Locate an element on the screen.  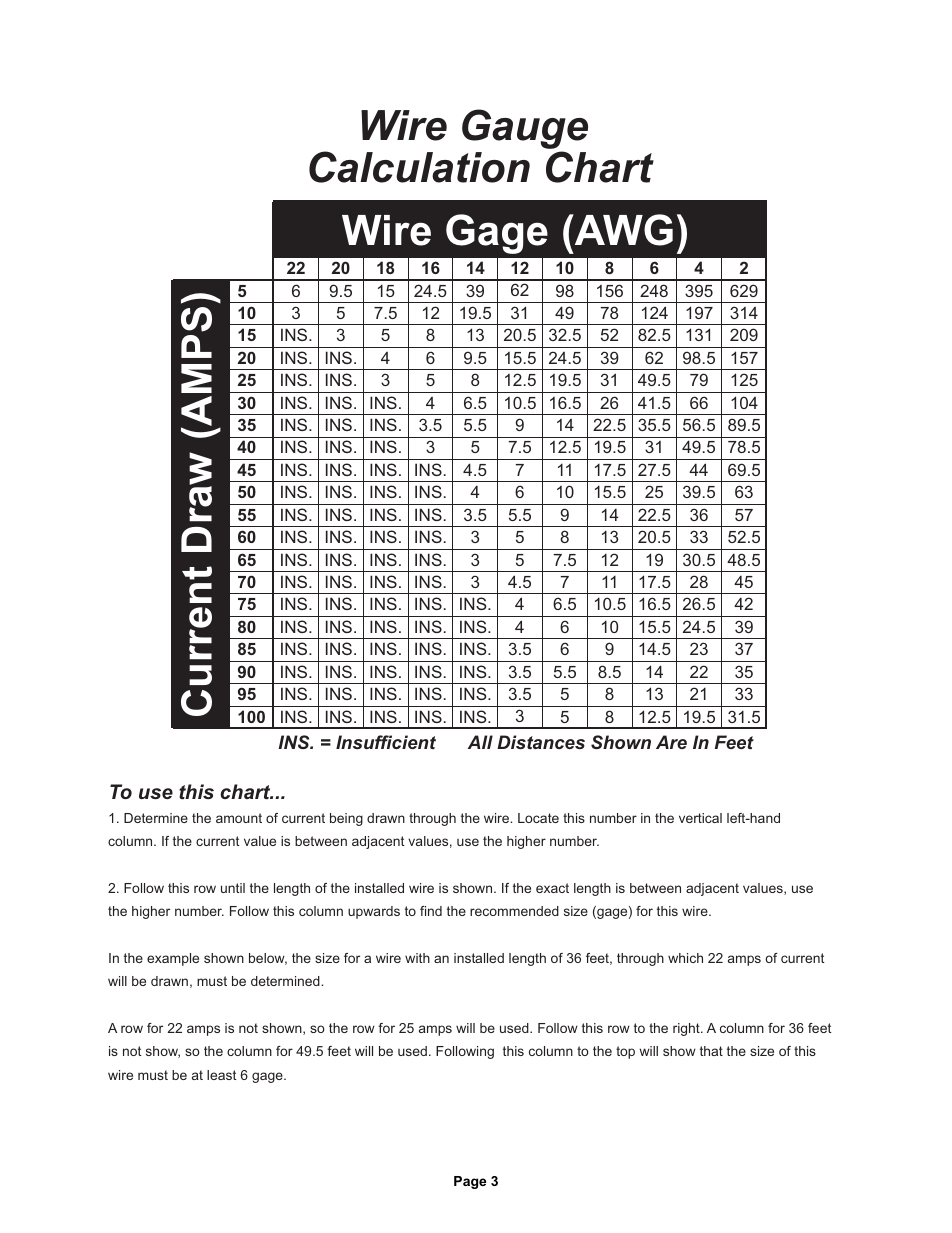
Are is located at coordinates (671, 742).
